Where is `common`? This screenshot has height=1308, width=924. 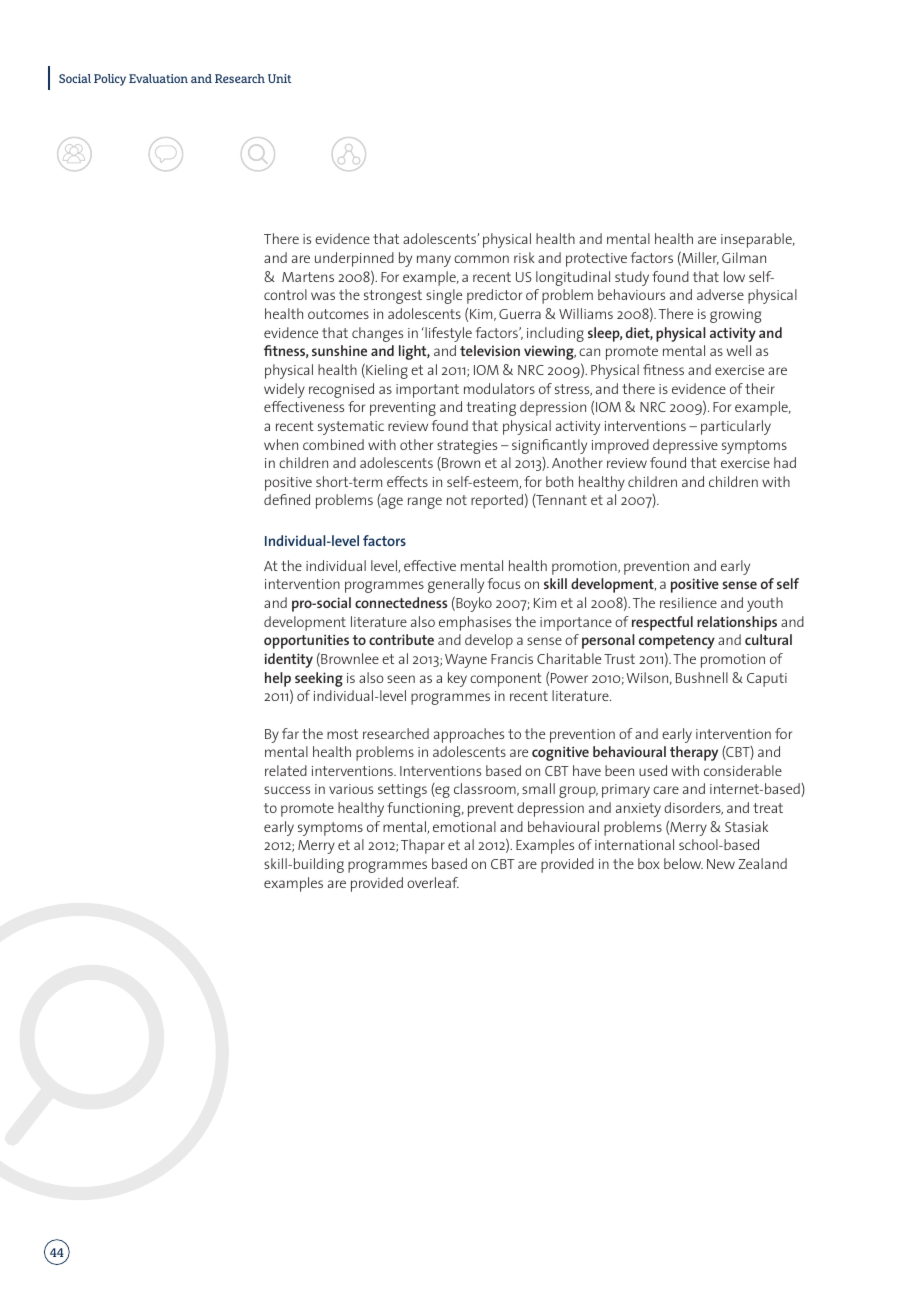 common is located at coordinates (481, 259).
